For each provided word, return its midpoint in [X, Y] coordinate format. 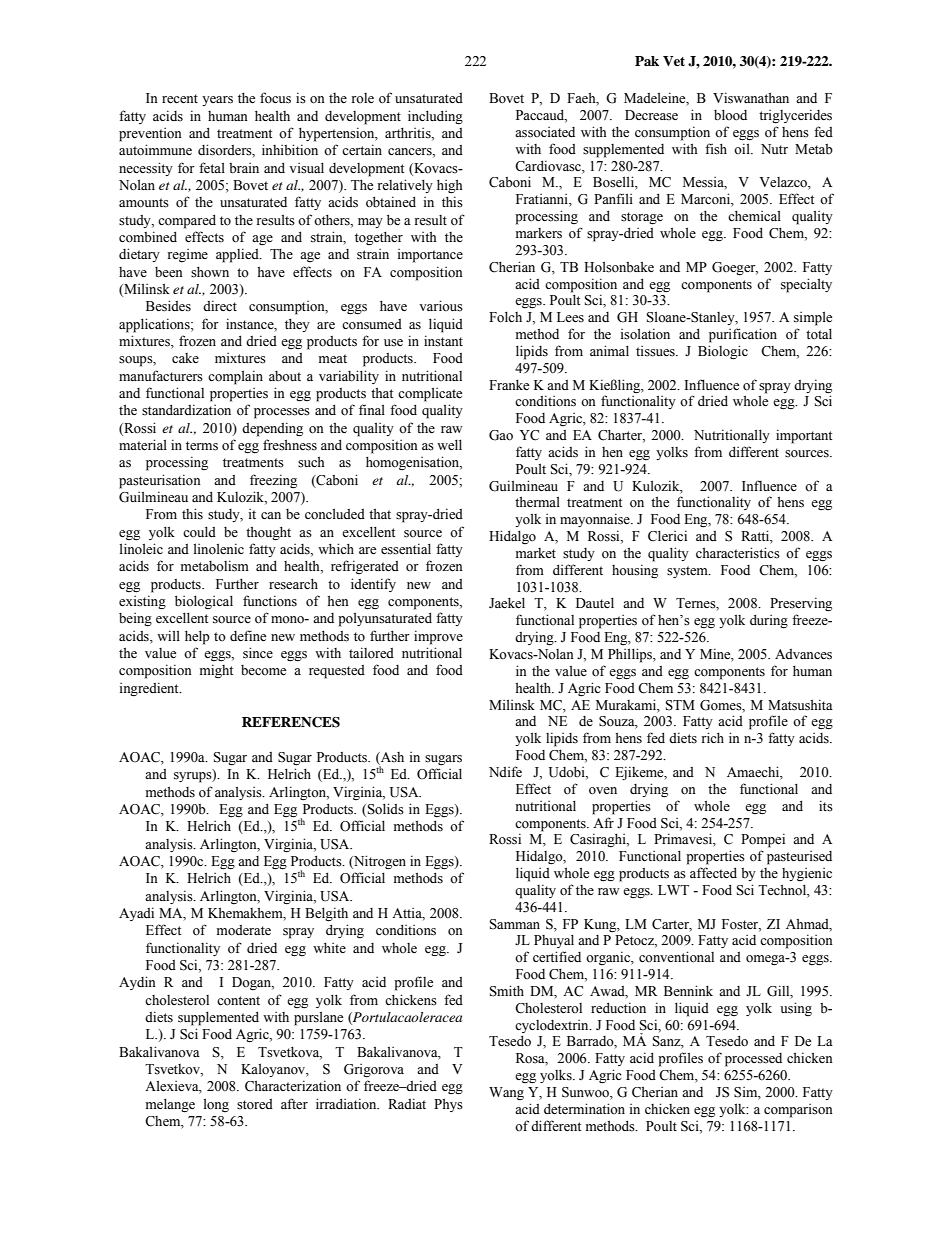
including [435, 117]
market [536, 553]
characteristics [738, 553]
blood [730, 115]
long [216, 1105]
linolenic [219, 549]
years [217, 101]
